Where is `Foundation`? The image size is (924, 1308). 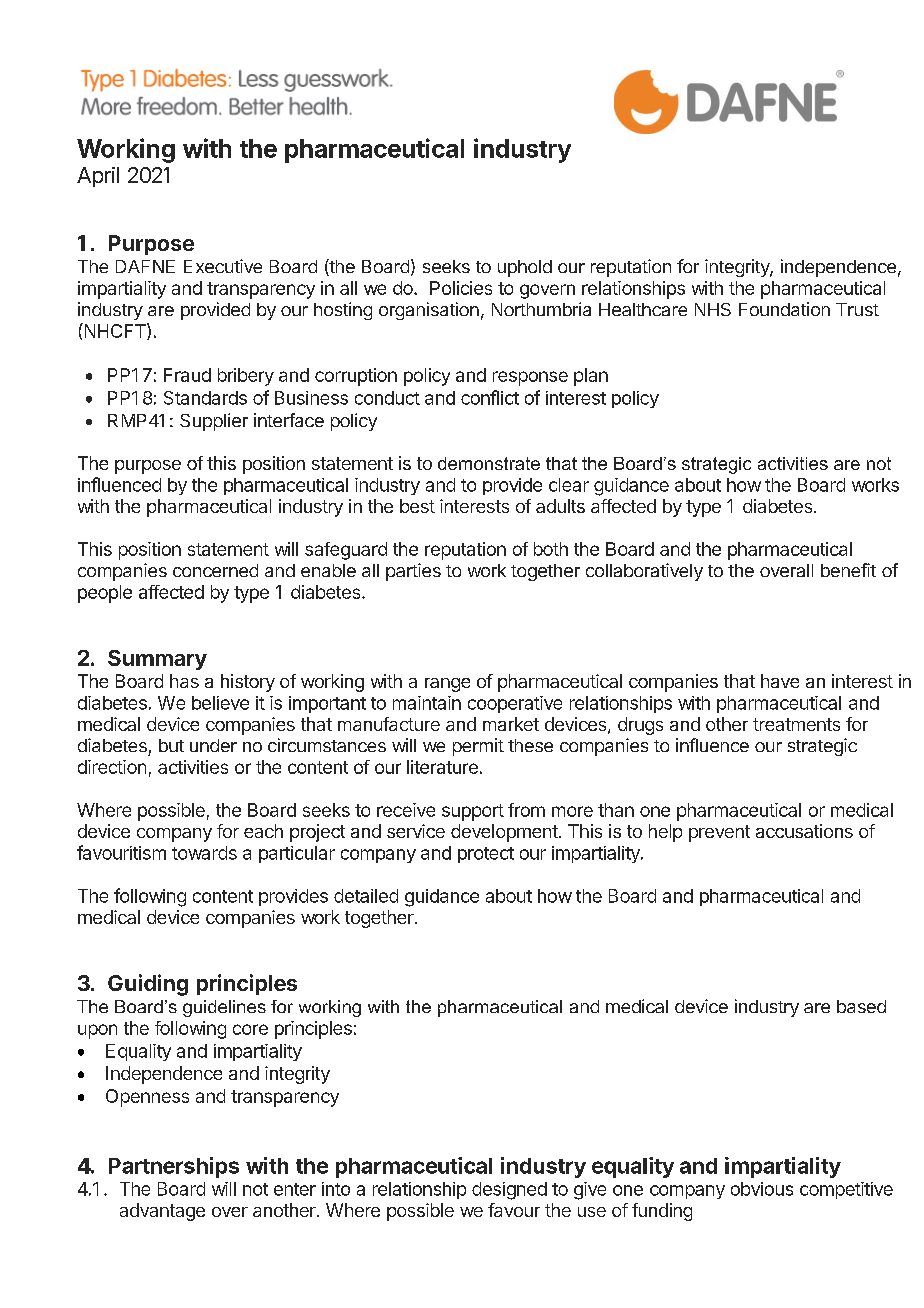
Foundation is located at coordinates (784, 309).
